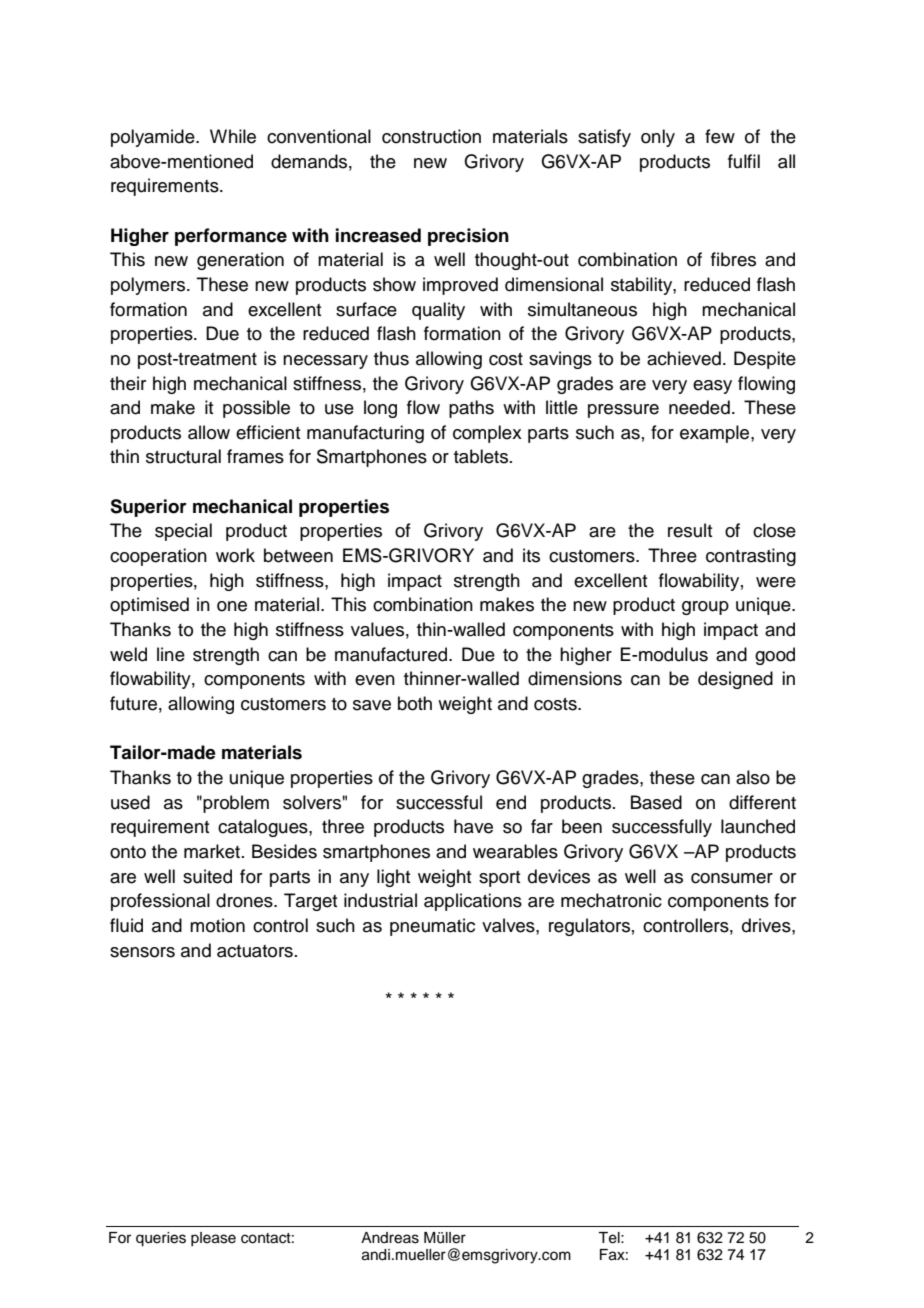  What do you see at coordinates (720, 136) in the page?
I see `few` at bounding box center [720, 136].
